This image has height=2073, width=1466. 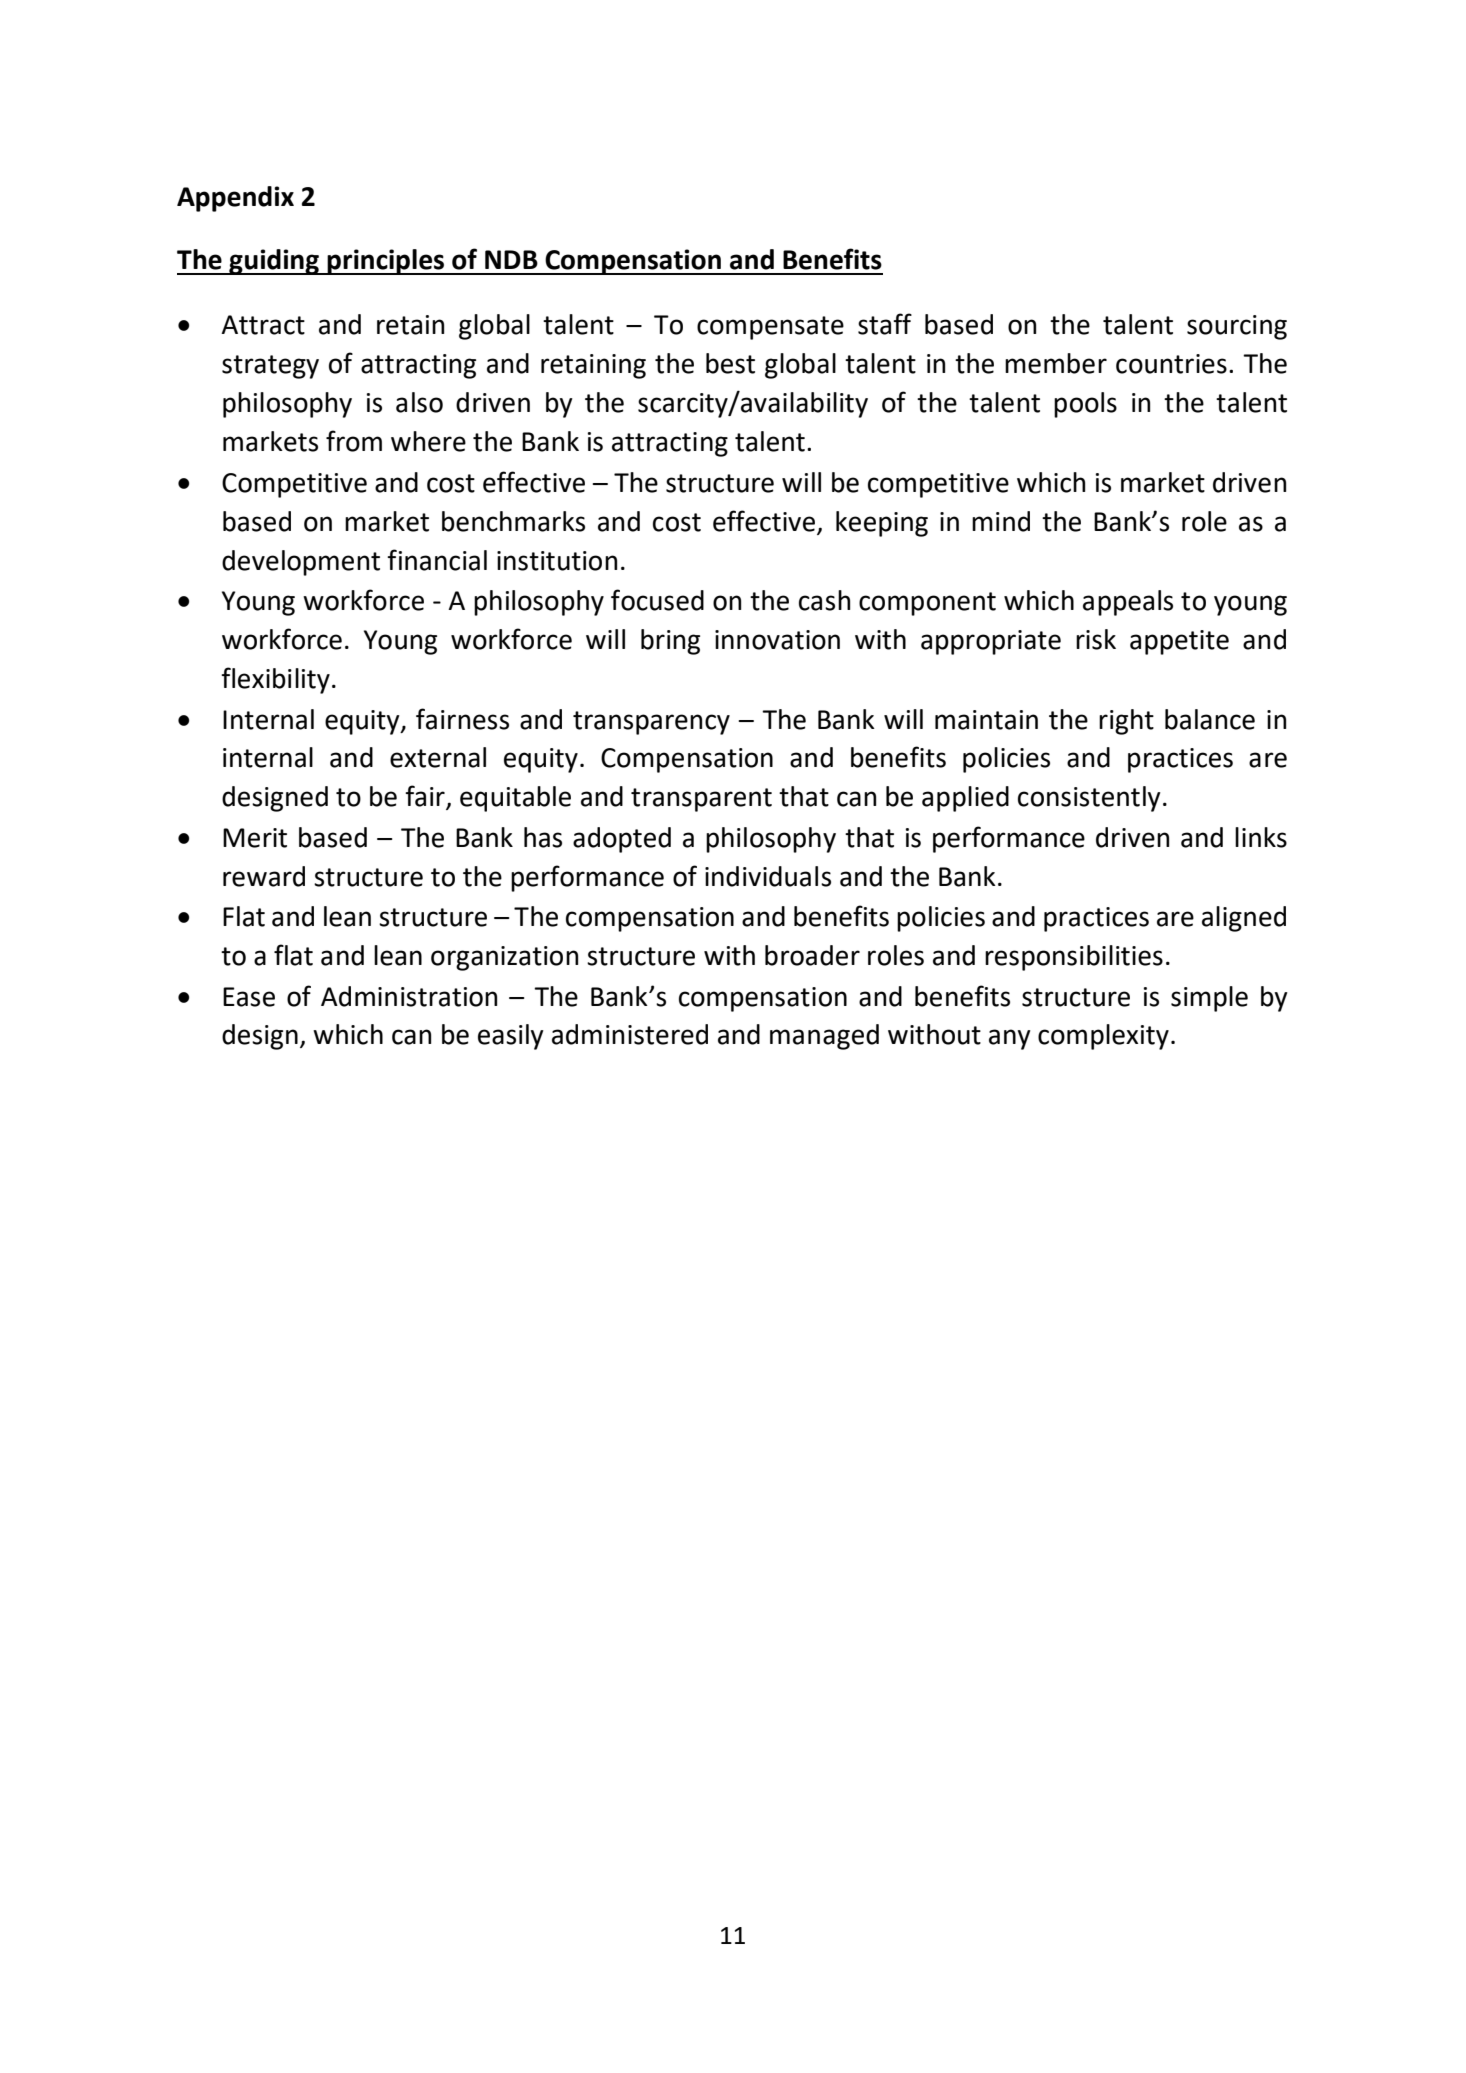 What do you see at coordinates (1001, 521) in the image?
I see `mind` at bounding box center [1001, 521].
